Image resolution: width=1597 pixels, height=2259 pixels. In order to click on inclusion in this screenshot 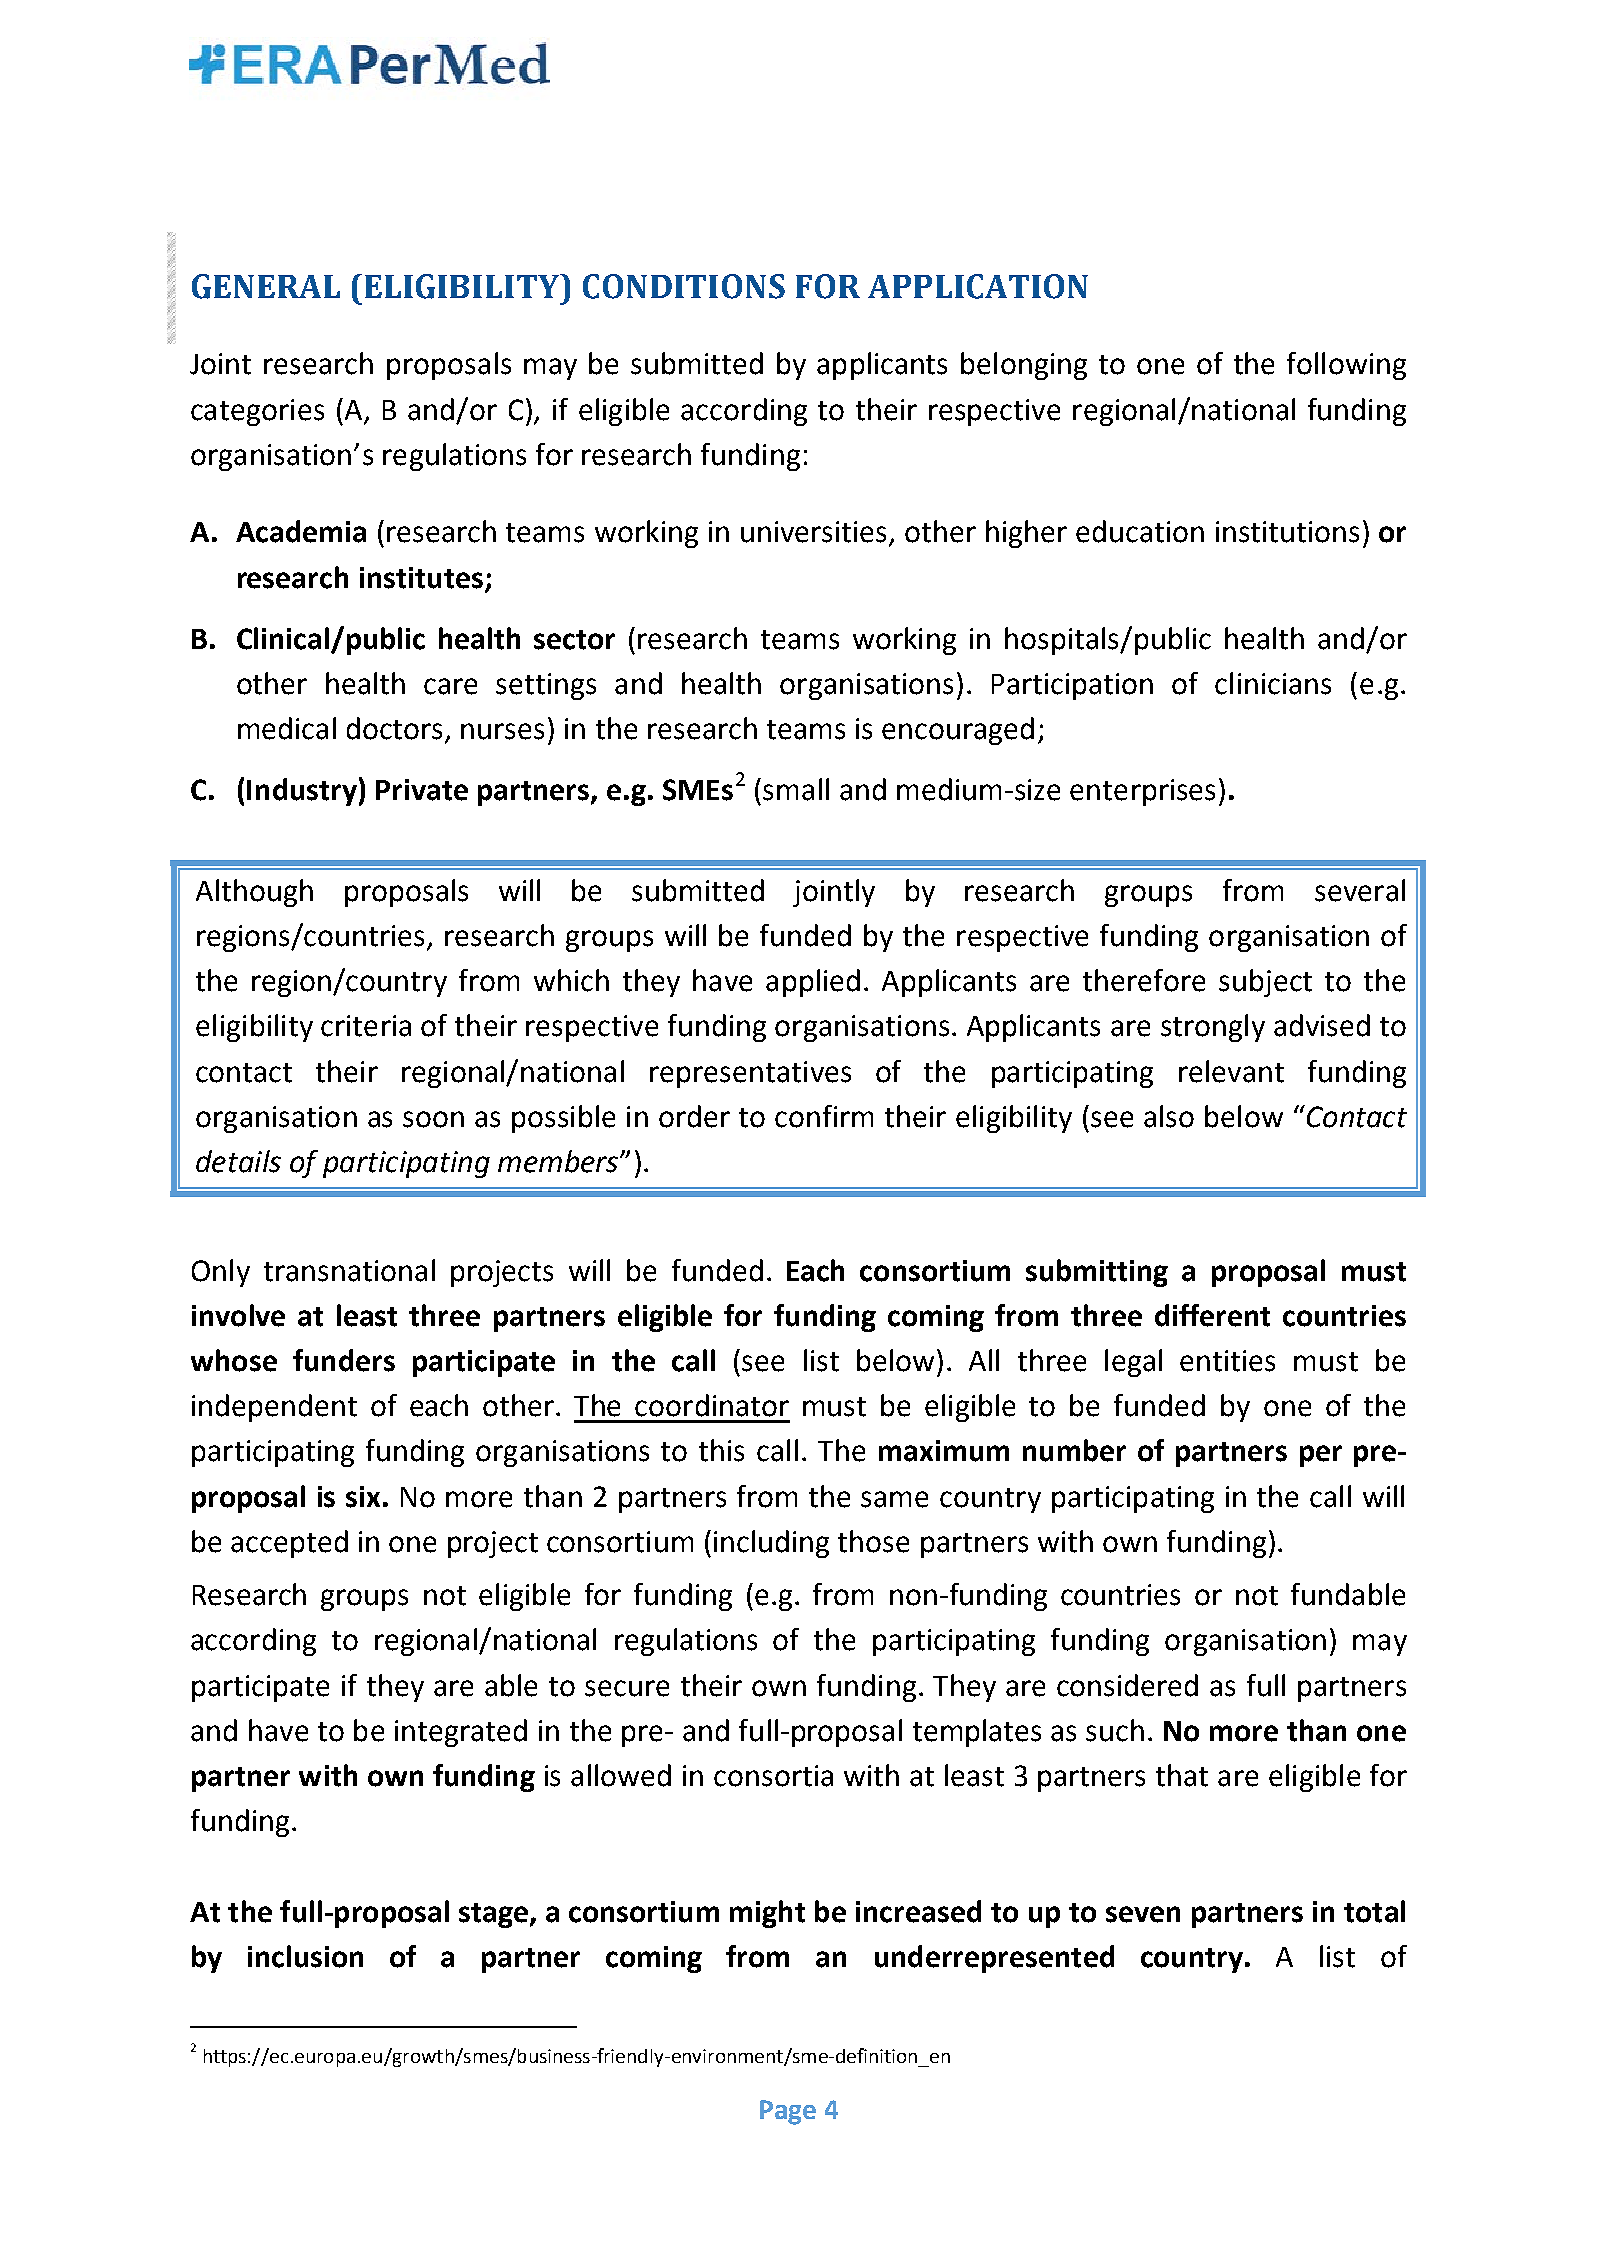, I will do `click(305, 1956)`.
